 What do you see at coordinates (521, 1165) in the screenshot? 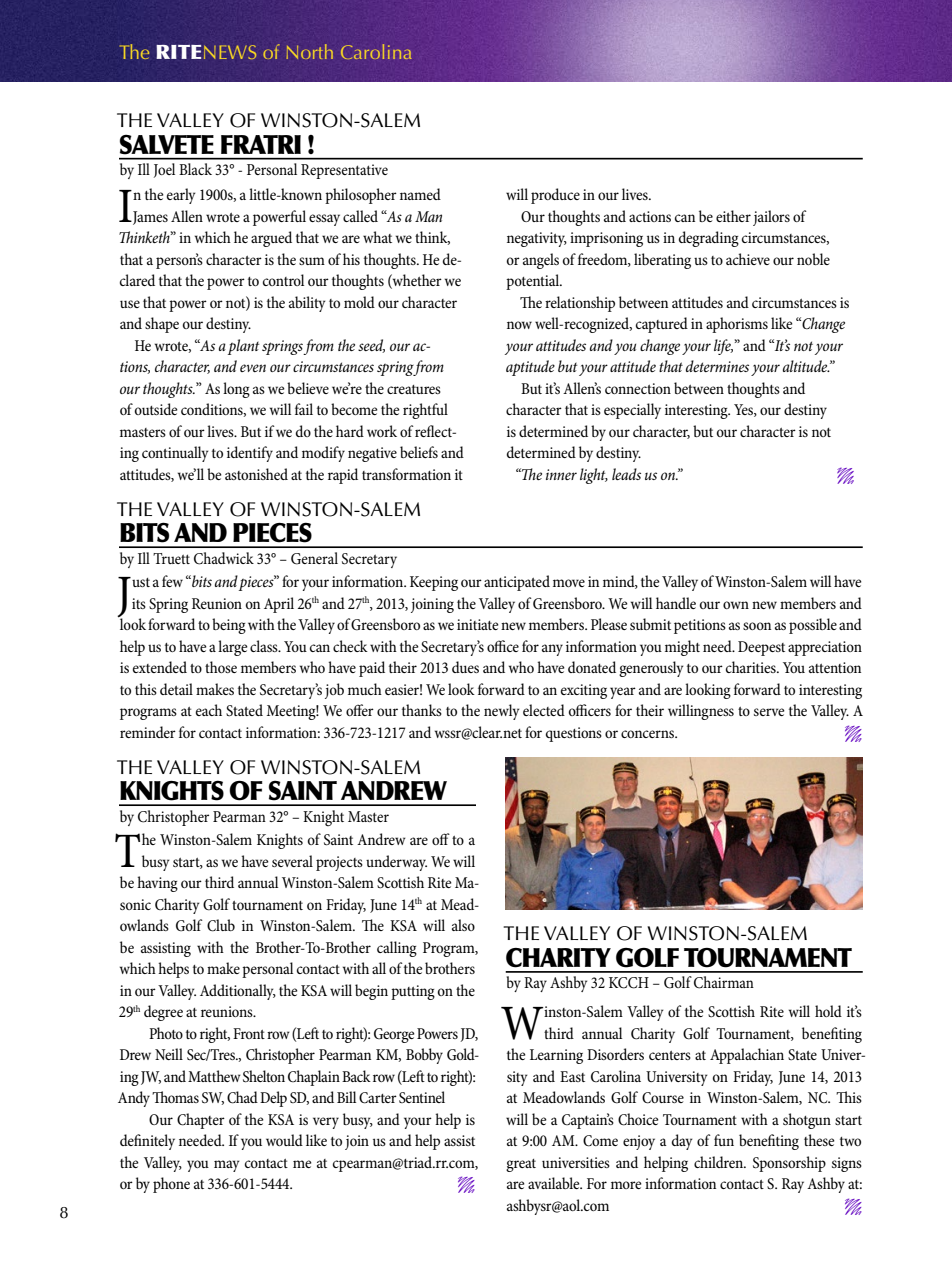
I see `great` at bounding box center [521, 1165].
